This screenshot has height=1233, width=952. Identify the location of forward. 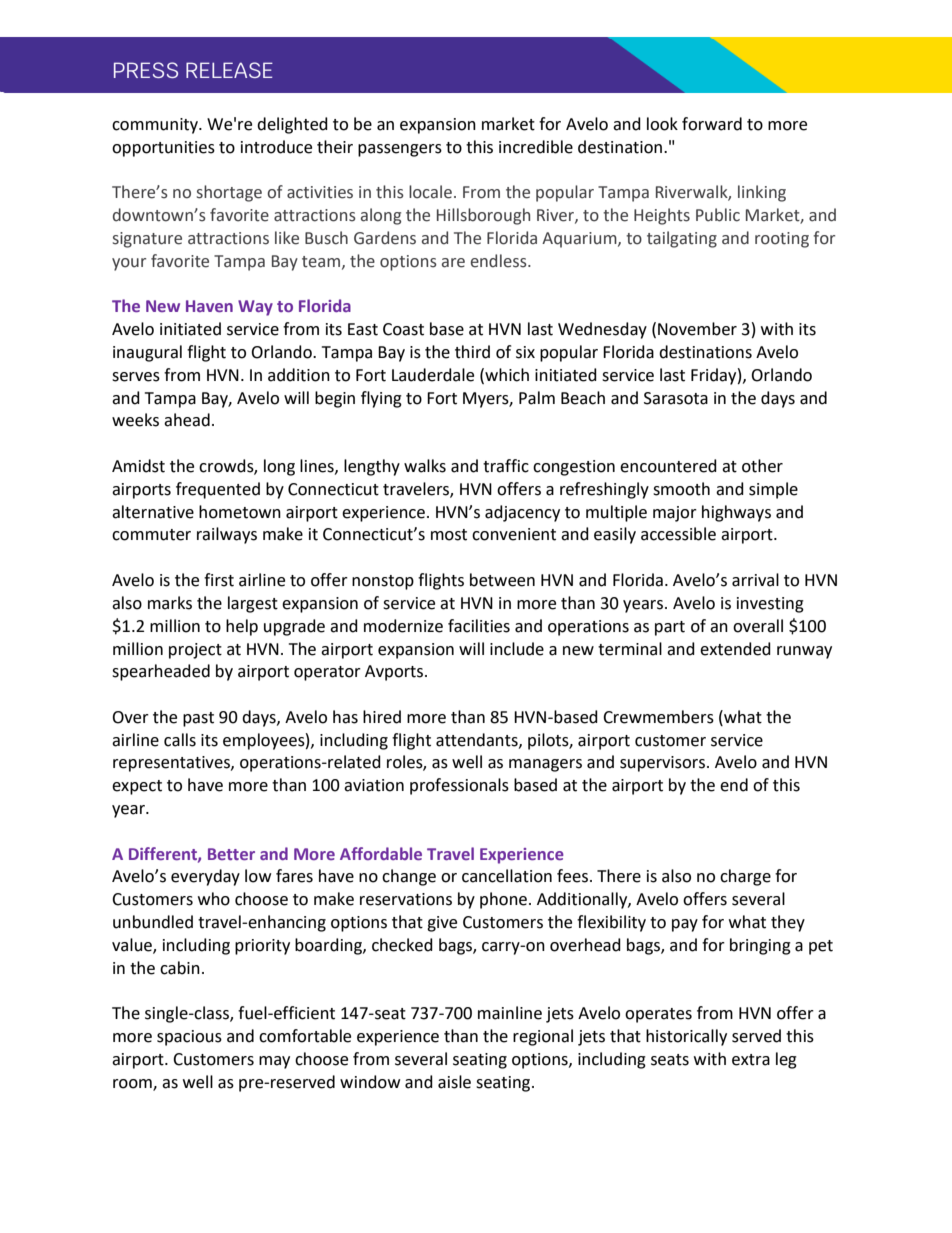
(712, 124).
